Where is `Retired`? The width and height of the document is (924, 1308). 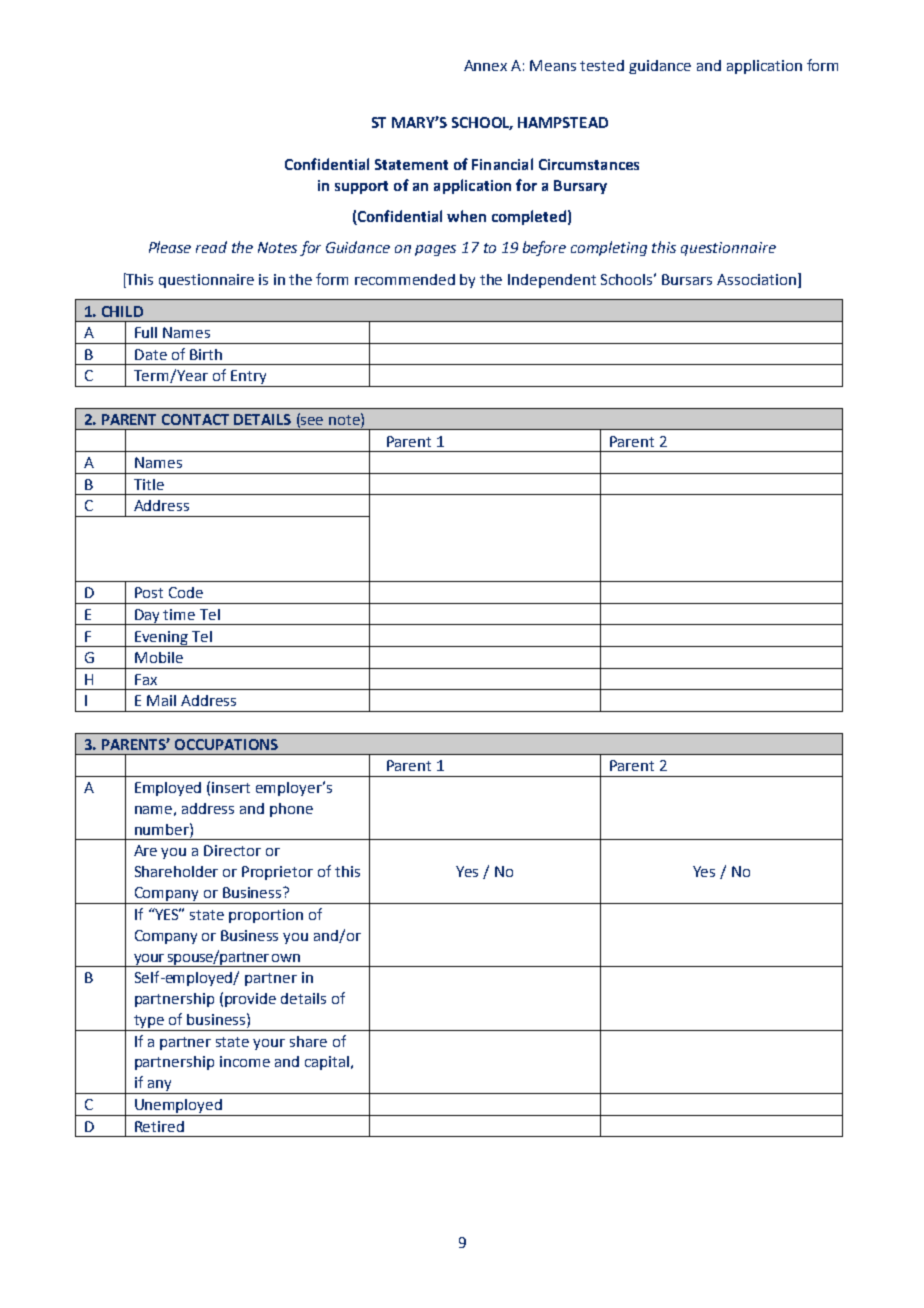 Retired is located at coordinates (159, 1126).
